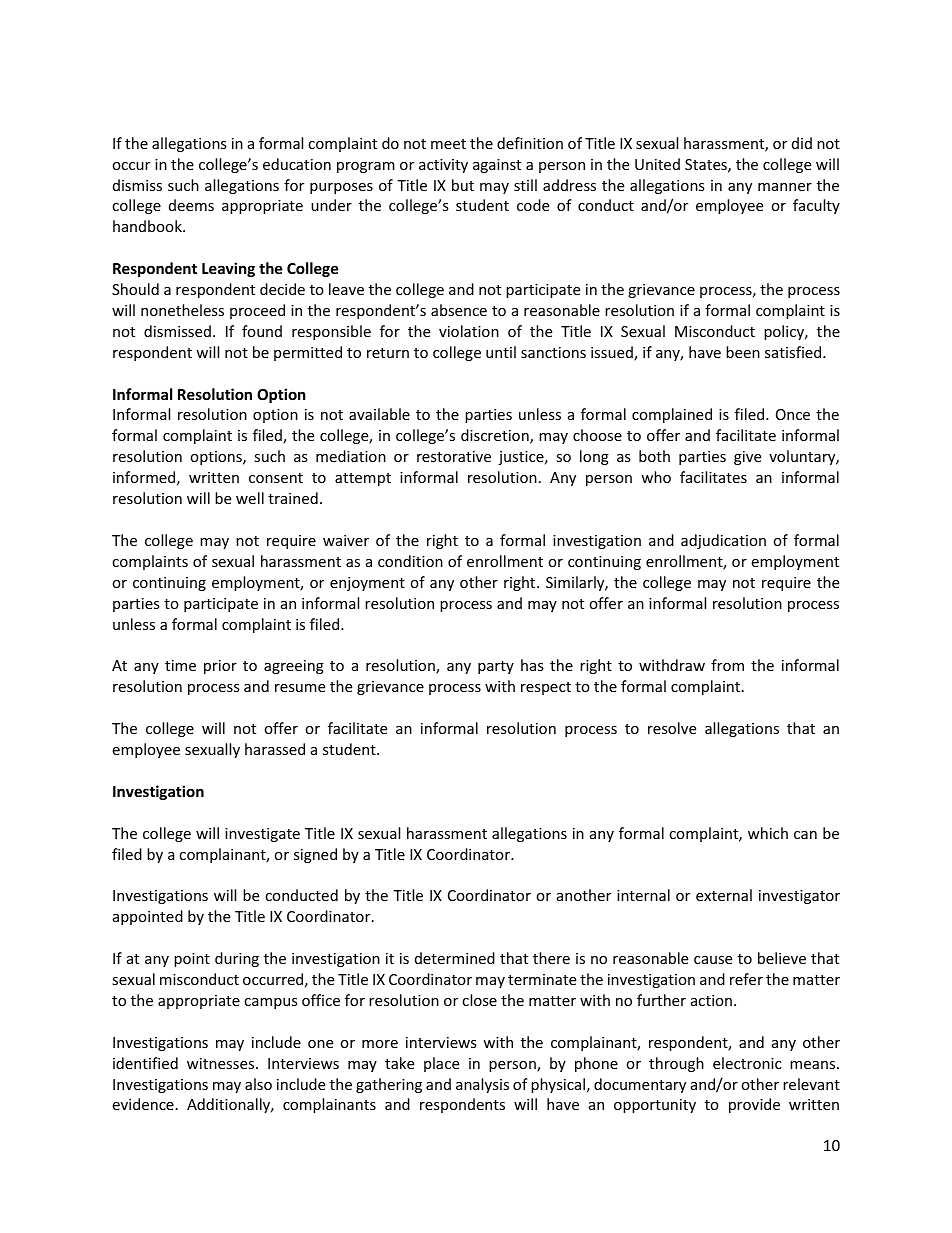  Describe the element at coordinates (743, 352) in the image. I see `been` at that location.
